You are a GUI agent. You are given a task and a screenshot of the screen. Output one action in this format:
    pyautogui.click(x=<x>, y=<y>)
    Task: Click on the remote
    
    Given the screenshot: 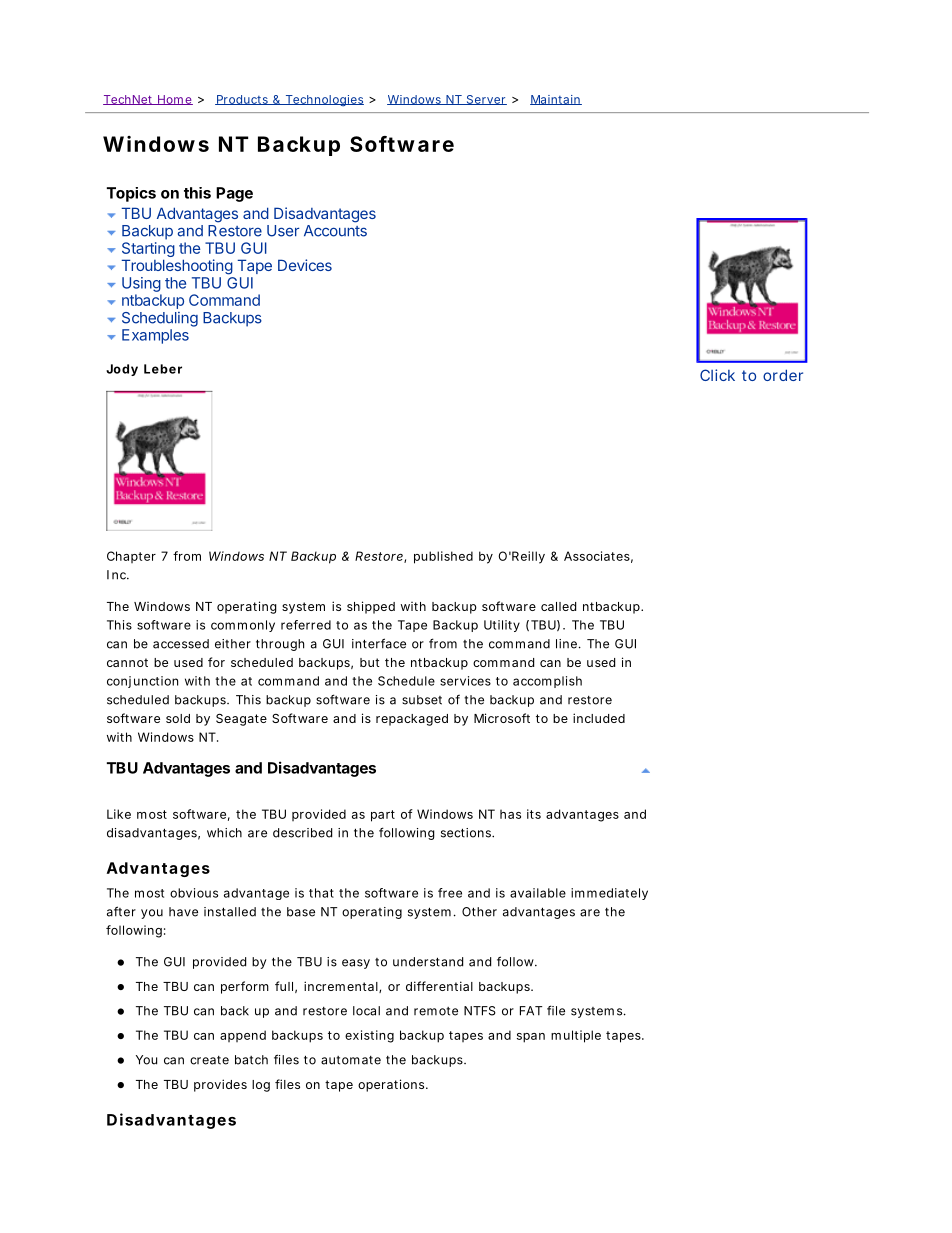 What is the action you would take?
    pyautogui.click(x=436, y=1011)
